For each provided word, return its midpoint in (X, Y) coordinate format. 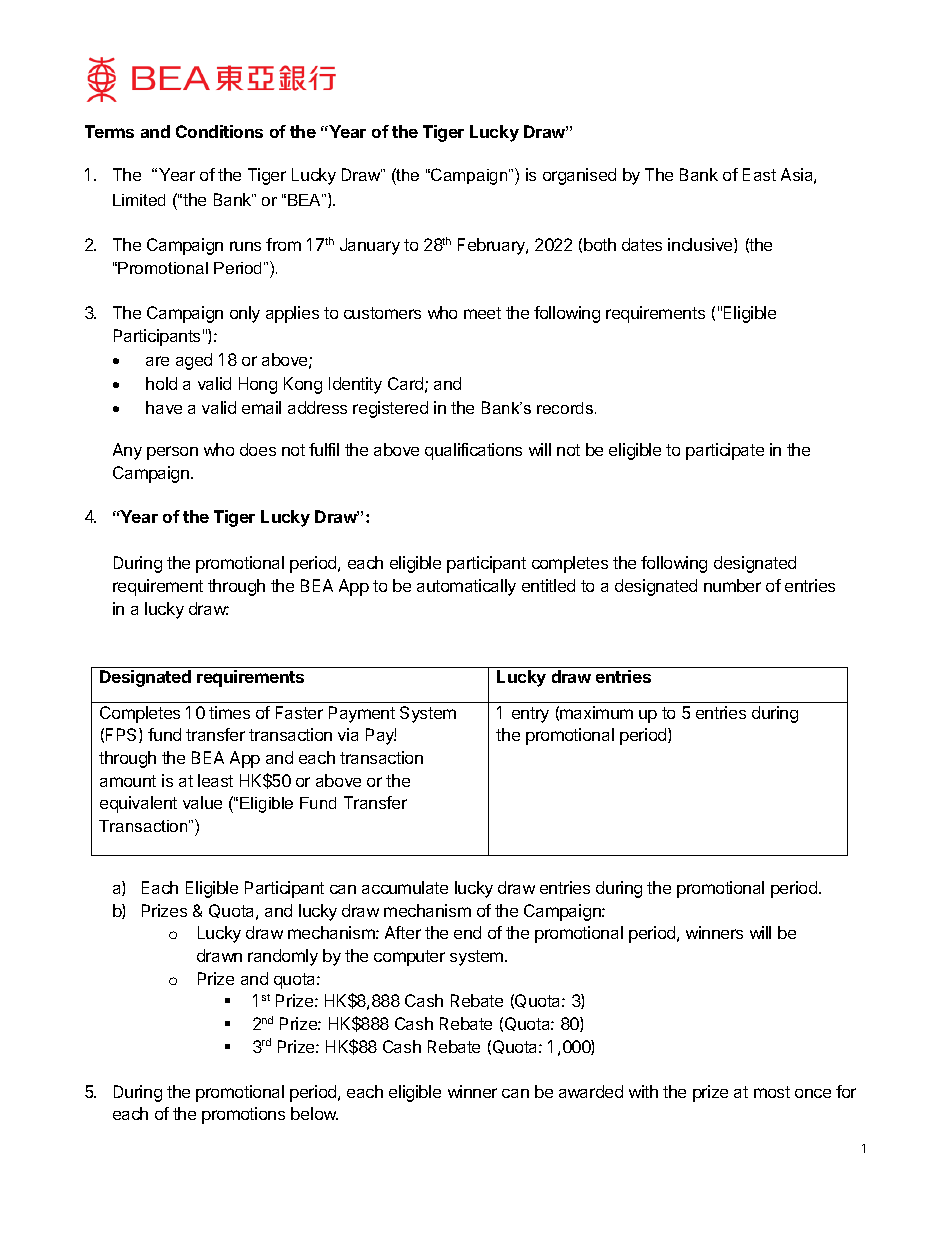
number (732, 585)
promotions (243, 1115)
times (229, 712)
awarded (591, 1091)
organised (579, 176)
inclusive (701, 245)
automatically (466, 587)
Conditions (219, 131)
